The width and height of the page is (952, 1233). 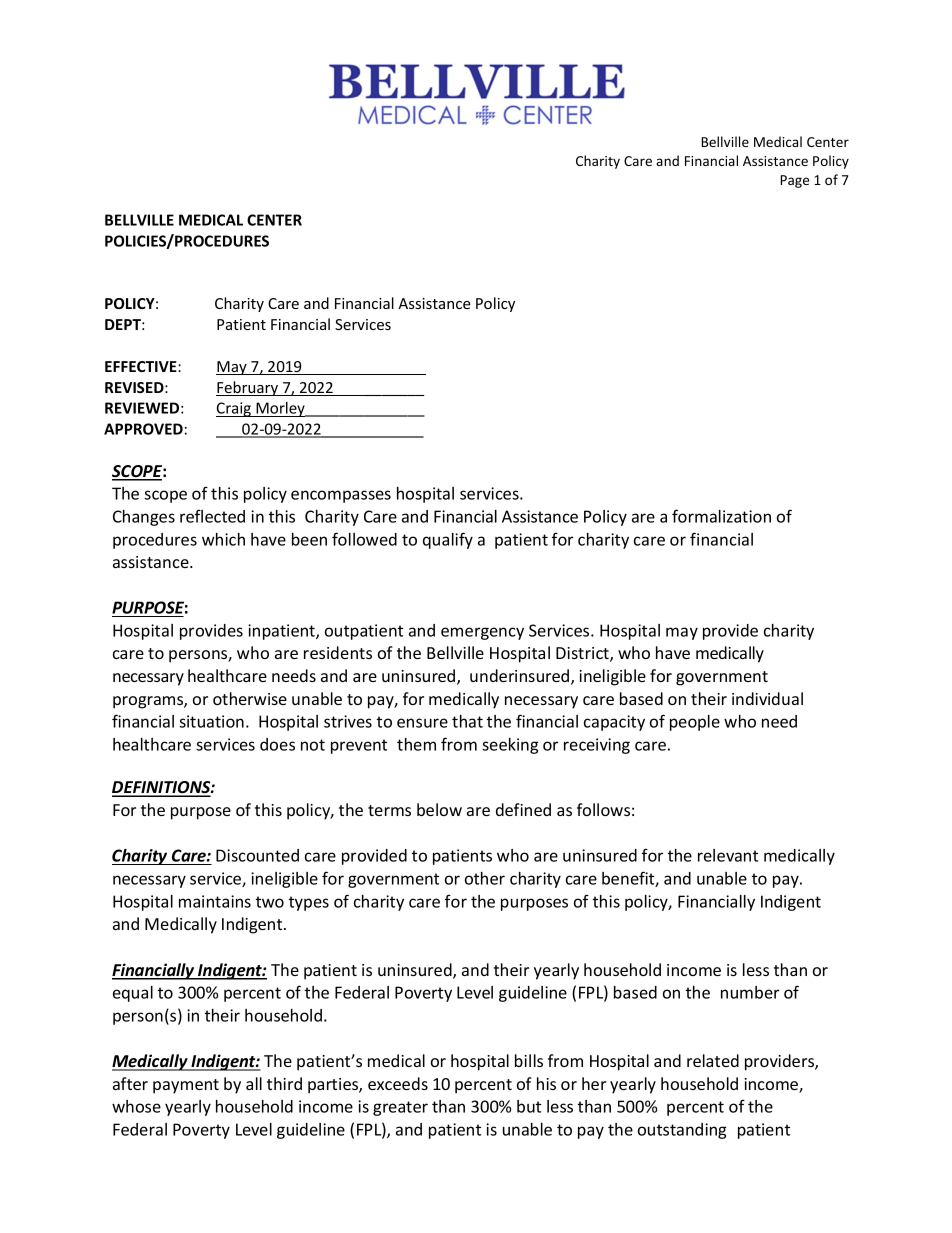 What do you see at coordinates (400, 1108) in the page?
I see `greater` at bounding box center [400, 1108].
